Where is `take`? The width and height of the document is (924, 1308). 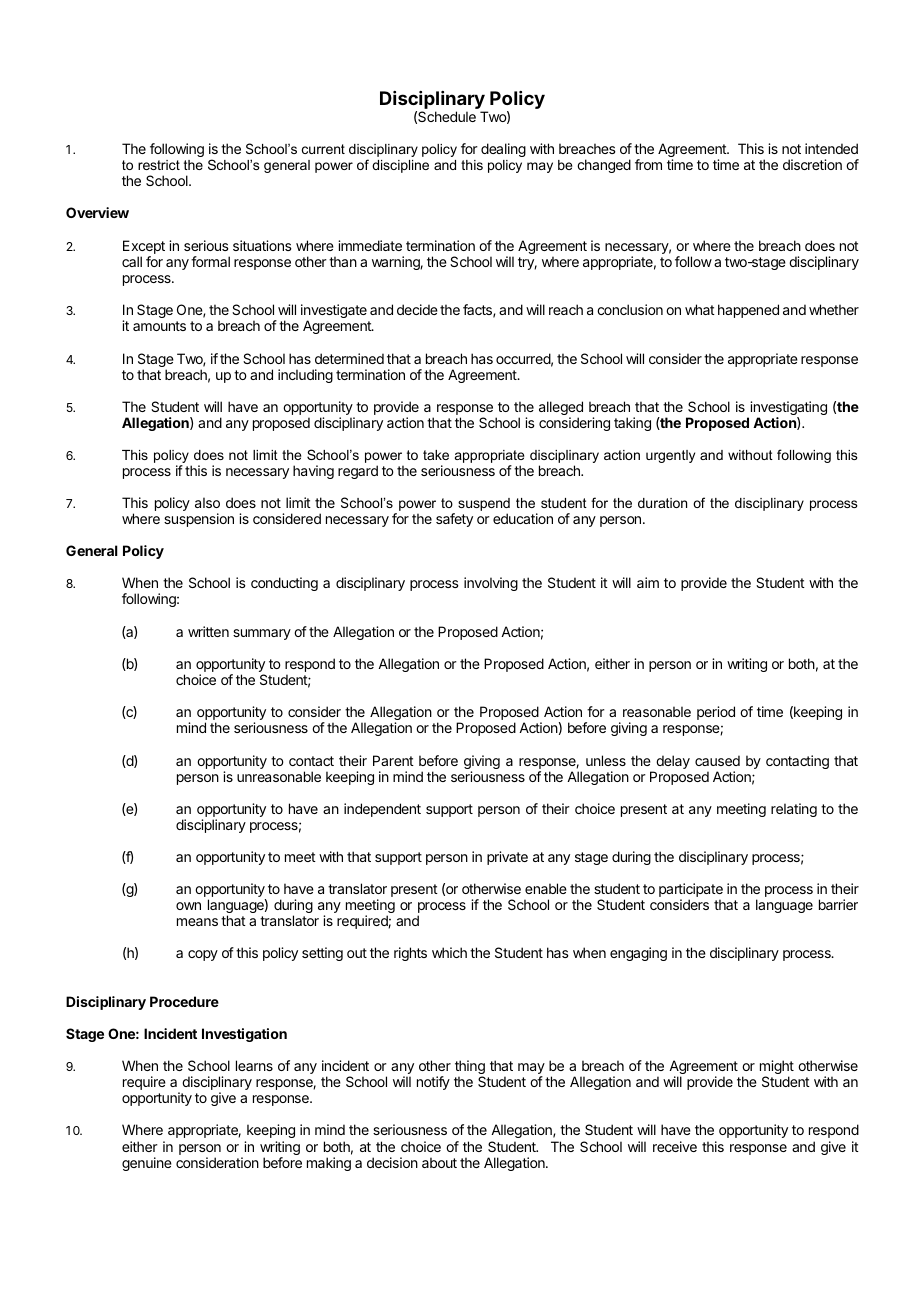
take is located at coordinates (436, 455).
